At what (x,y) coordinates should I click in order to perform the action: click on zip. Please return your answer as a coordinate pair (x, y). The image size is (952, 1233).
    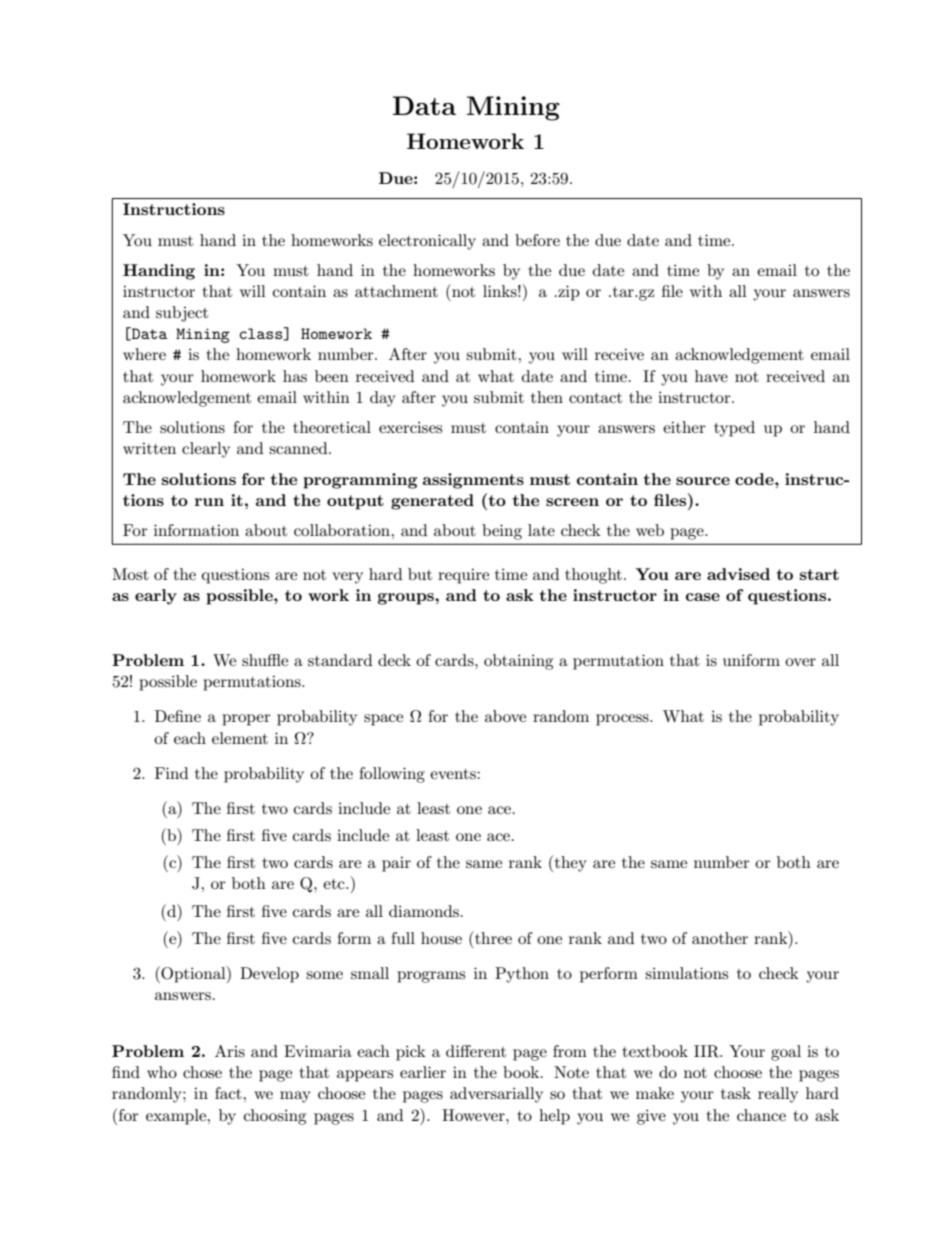
    Looking at the image, I should click on (568, 293).
